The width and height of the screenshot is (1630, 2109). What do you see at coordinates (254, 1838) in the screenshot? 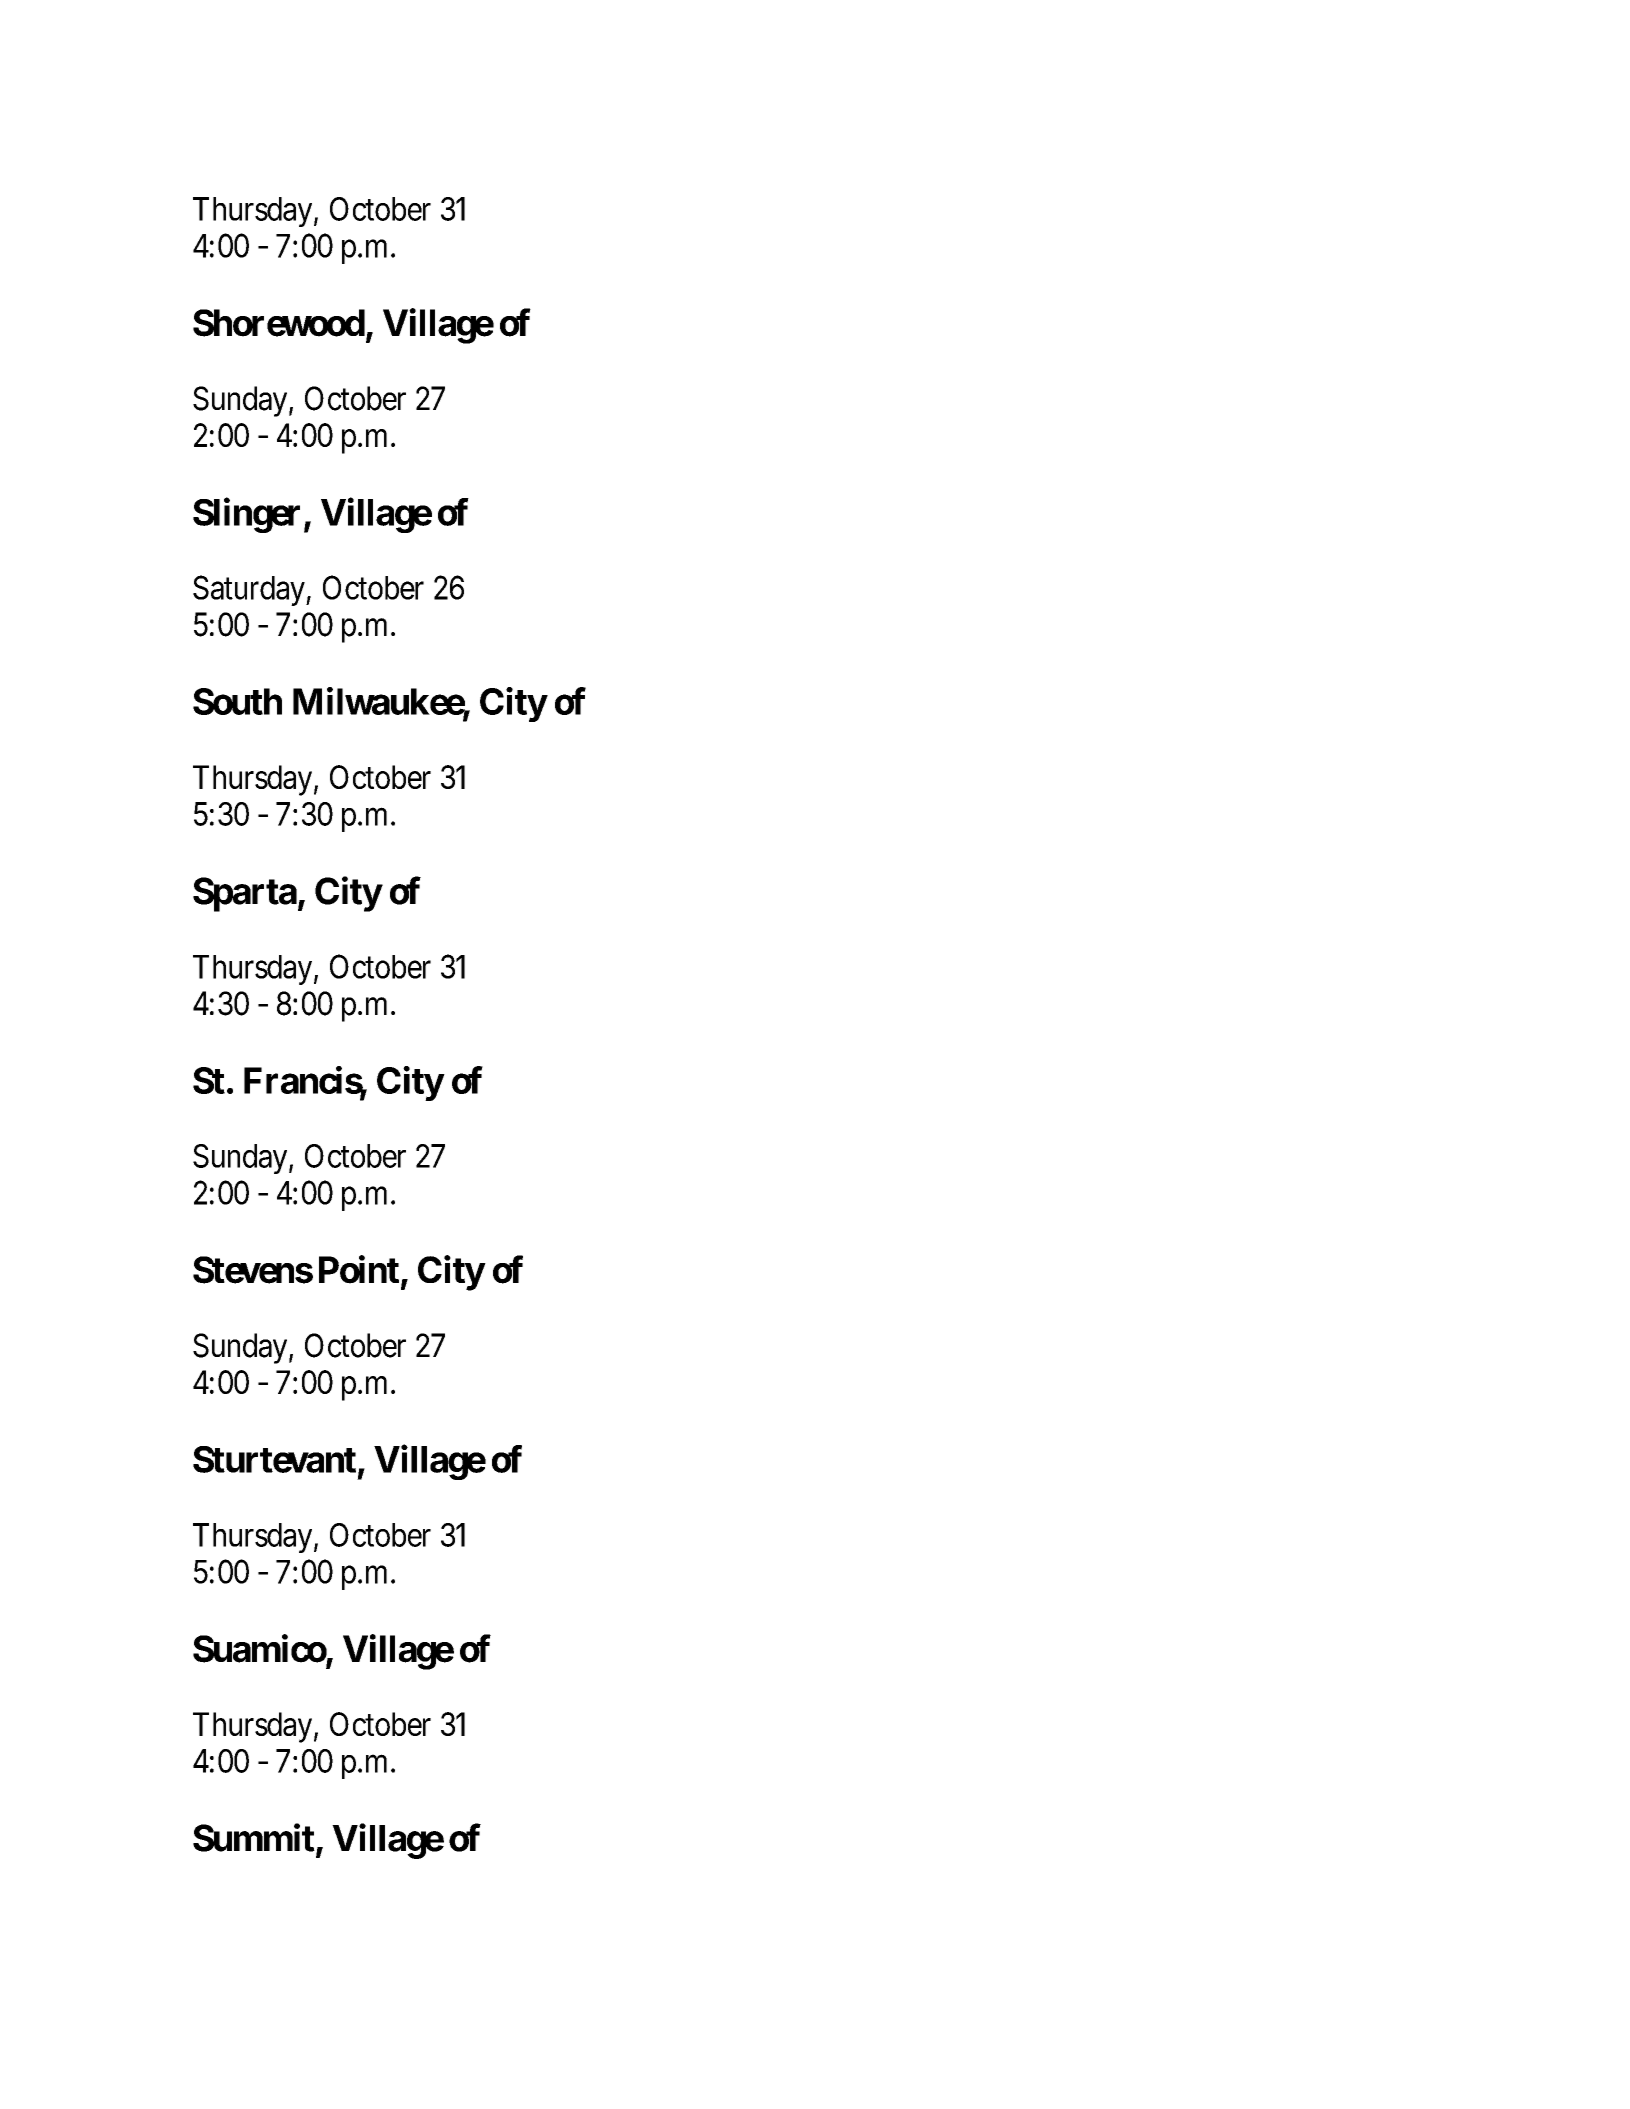
I see `Summit` at bounding box center [254, 1838].
